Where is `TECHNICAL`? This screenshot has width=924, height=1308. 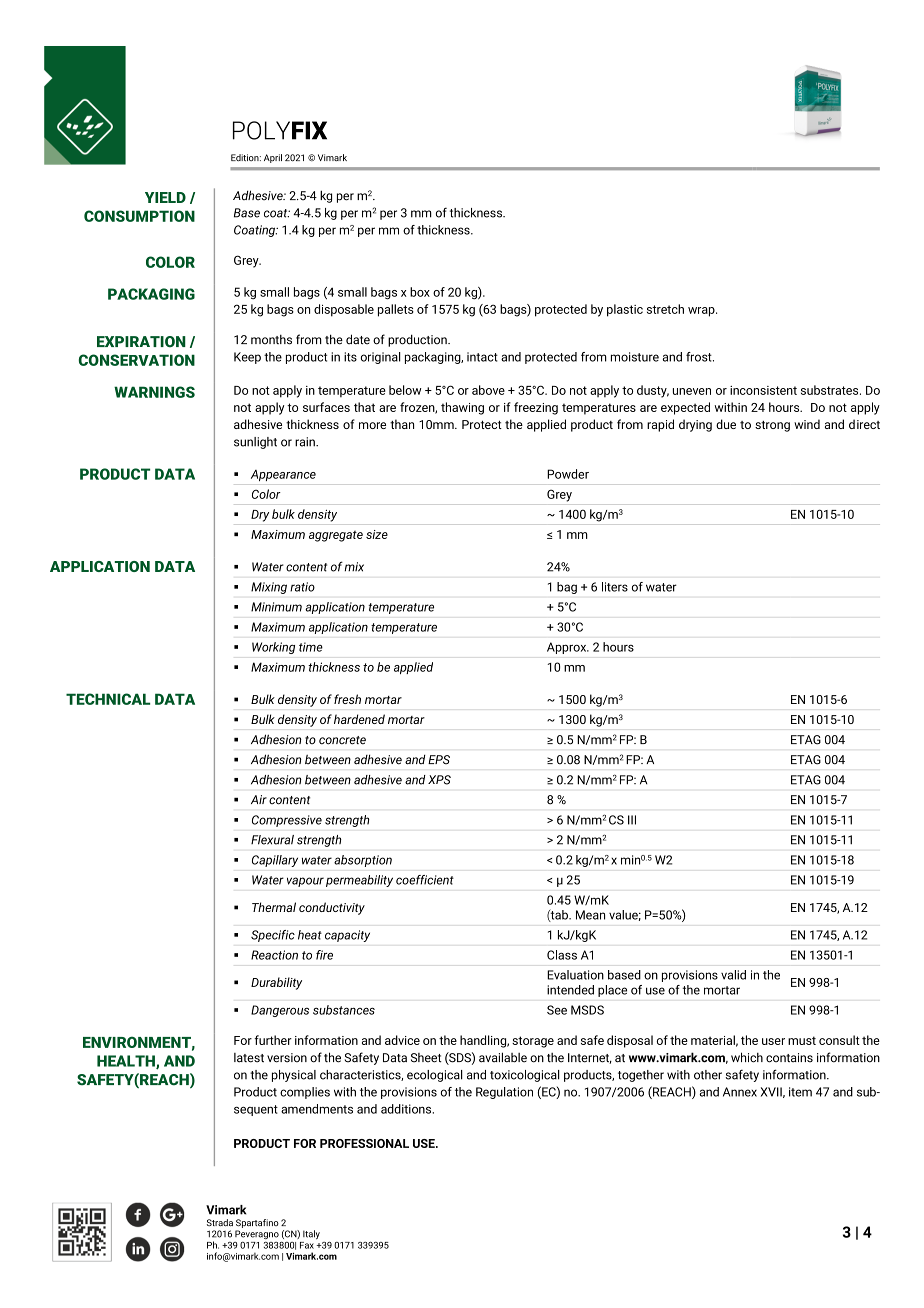
TECHNICAL is located at coordinates (108, 699).
